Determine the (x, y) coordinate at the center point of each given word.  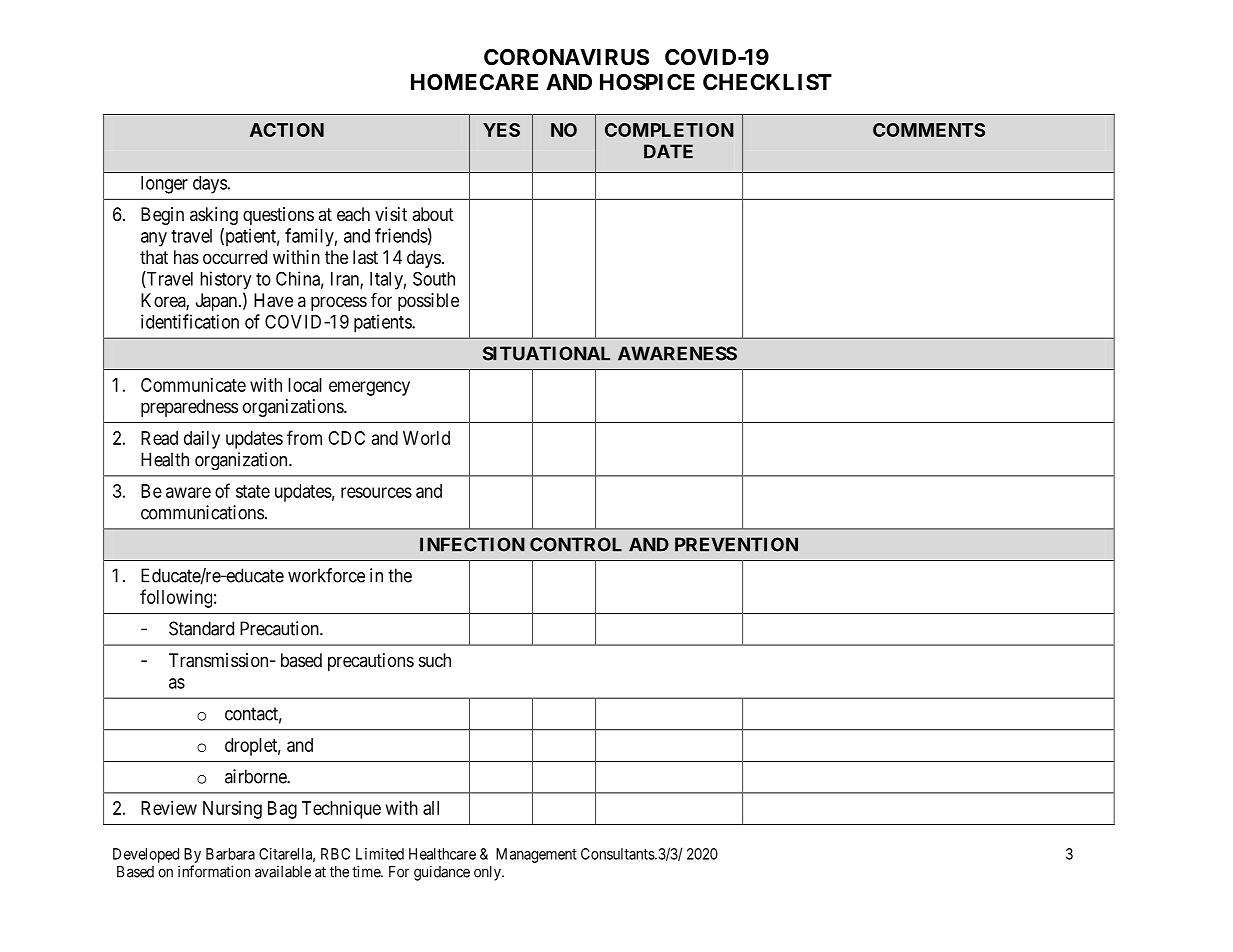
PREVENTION (736, 544)
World (426, 438)
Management (536, 855)
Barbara (230, 854)
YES (501, 130)
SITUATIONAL (546, 353)
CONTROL (576, 544)
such (435, 660)
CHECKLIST (767, 82)
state (253, 491)
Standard (201, 628)
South (434, 278)
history (225, 280)
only (488, 873)
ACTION (287, 130)
